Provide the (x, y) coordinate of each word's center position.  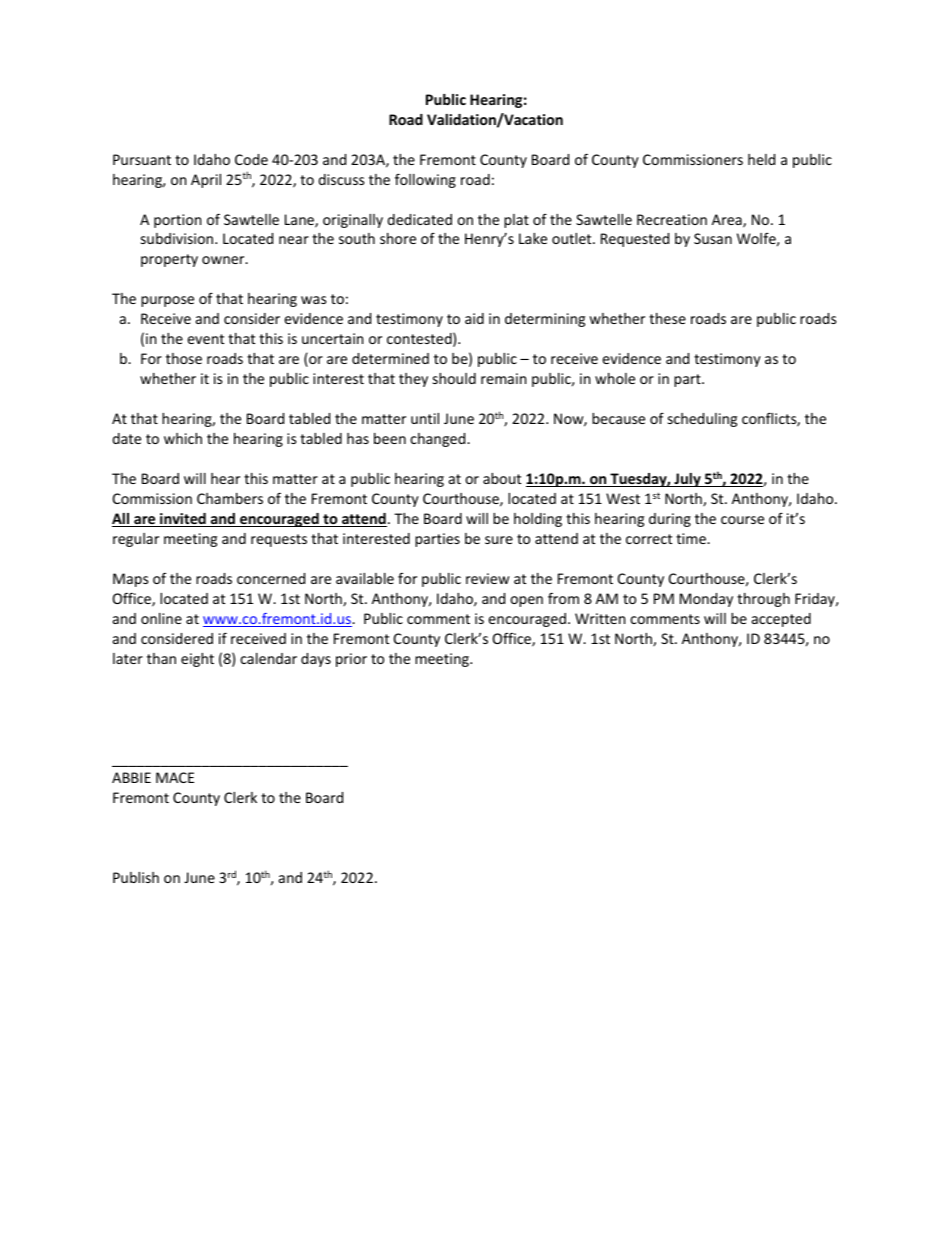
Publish (136, 877)
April (206, 181)
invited (183, 520)
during (670, 520)
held (761, 159)
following (425, 180)
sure (499, 540)
